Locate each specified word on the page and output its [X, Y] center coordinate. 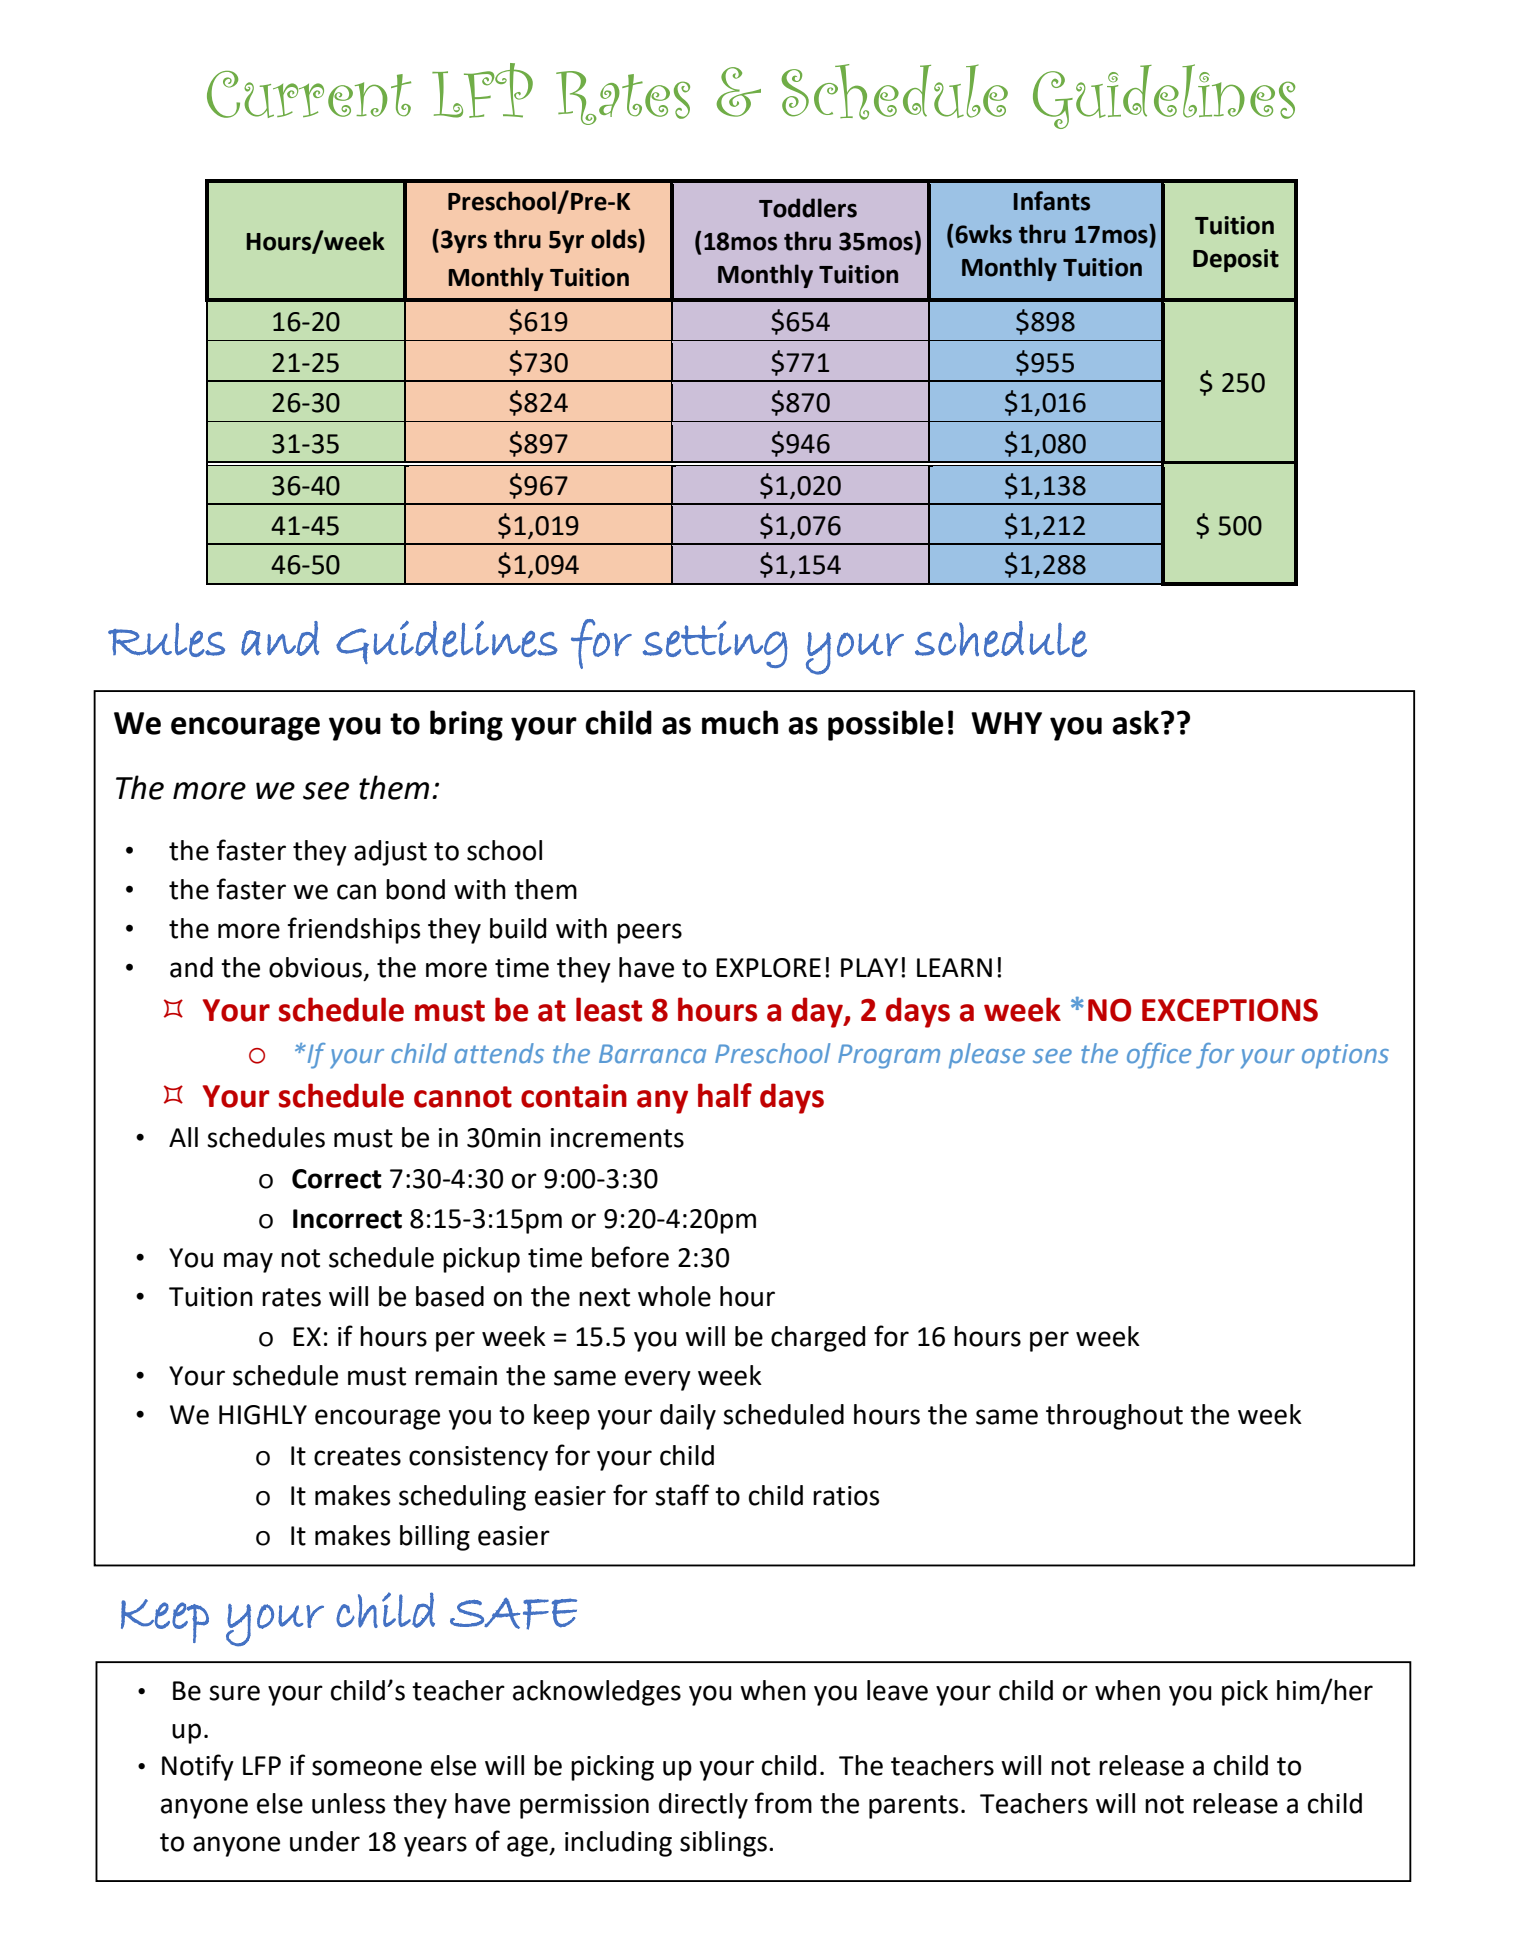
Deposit [1236, 260]
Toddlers [808, 208]
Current [309, 94]
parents [913, 1807]
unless [348, 1803]
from [783, 1803]
